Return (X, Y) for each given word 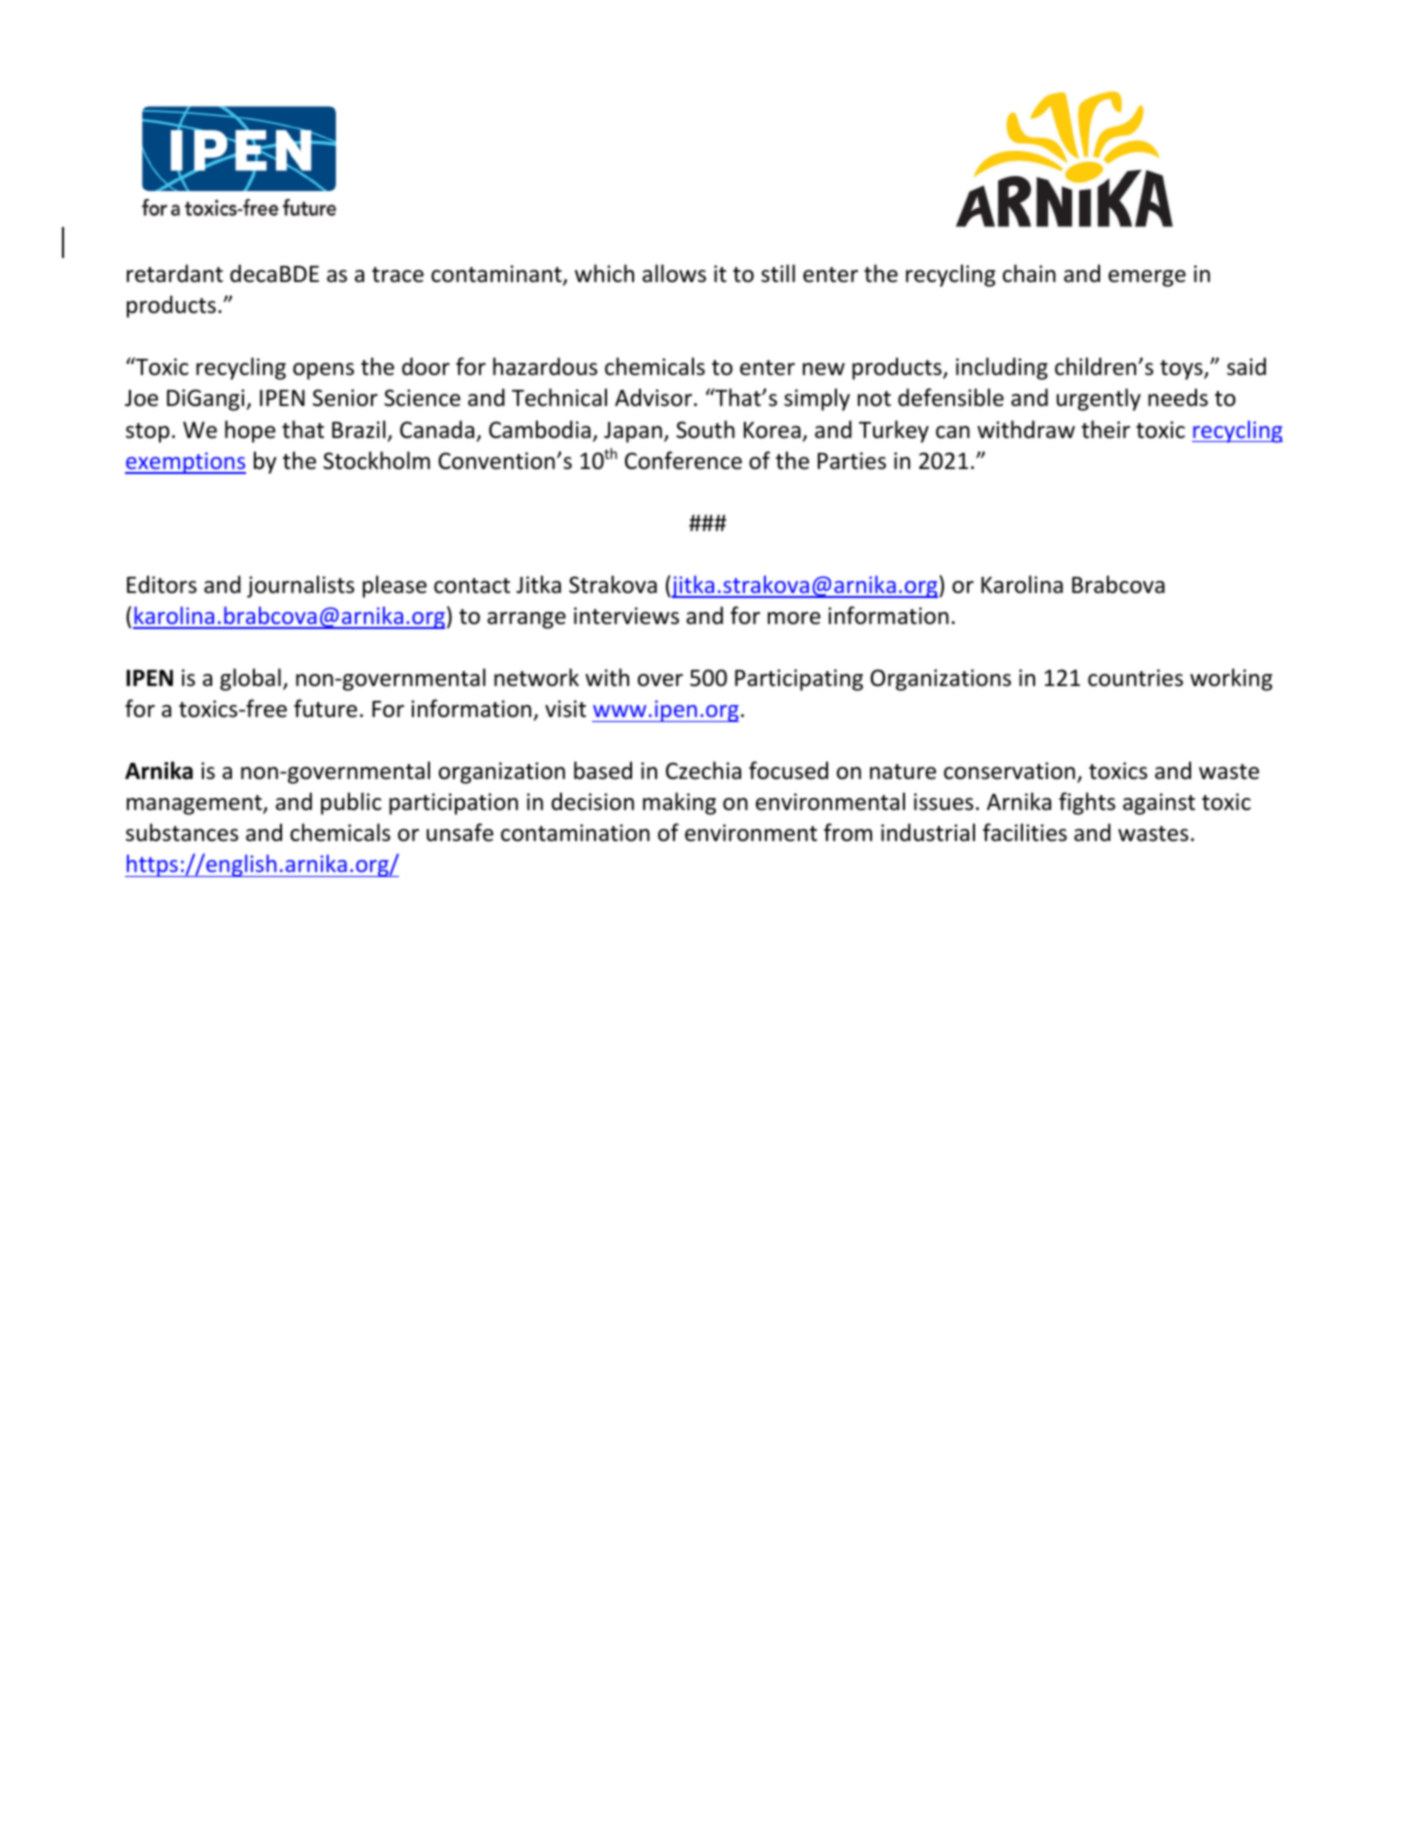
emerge (1147, 278)
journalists (300, 586)
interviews (626, 616)
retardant (175, 273)
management (195, 805)
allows (674, 273)
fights (1087, 803)
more (794, 618)
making (679, 803)
